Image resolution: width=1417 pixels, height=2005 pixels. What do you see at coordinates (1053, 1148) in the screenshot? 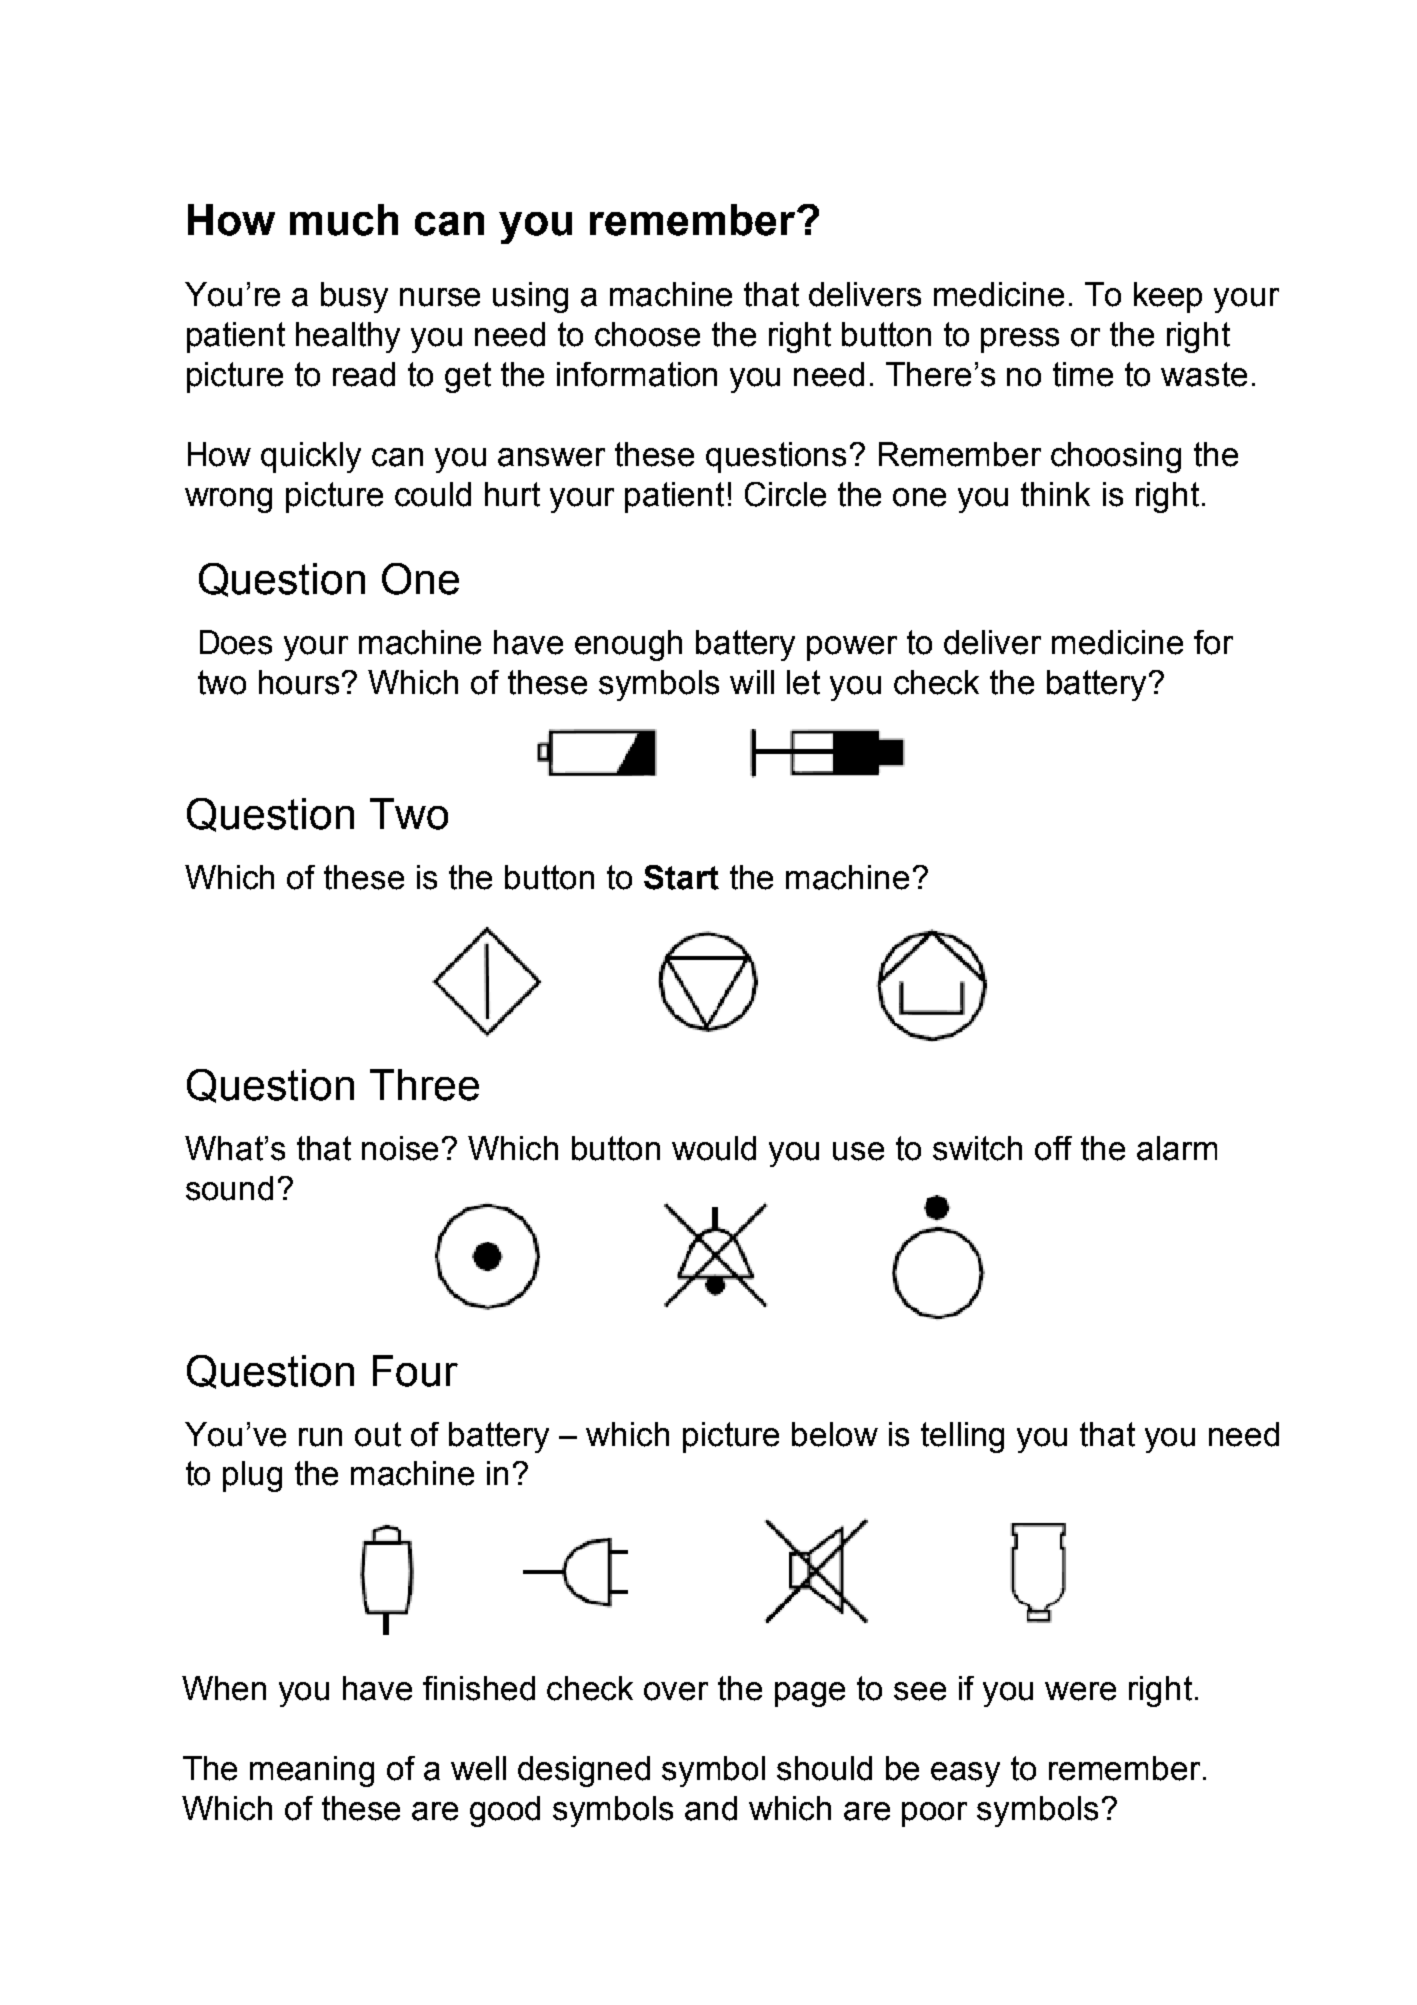
I see `off` at bounding box center [1053, 1148].
